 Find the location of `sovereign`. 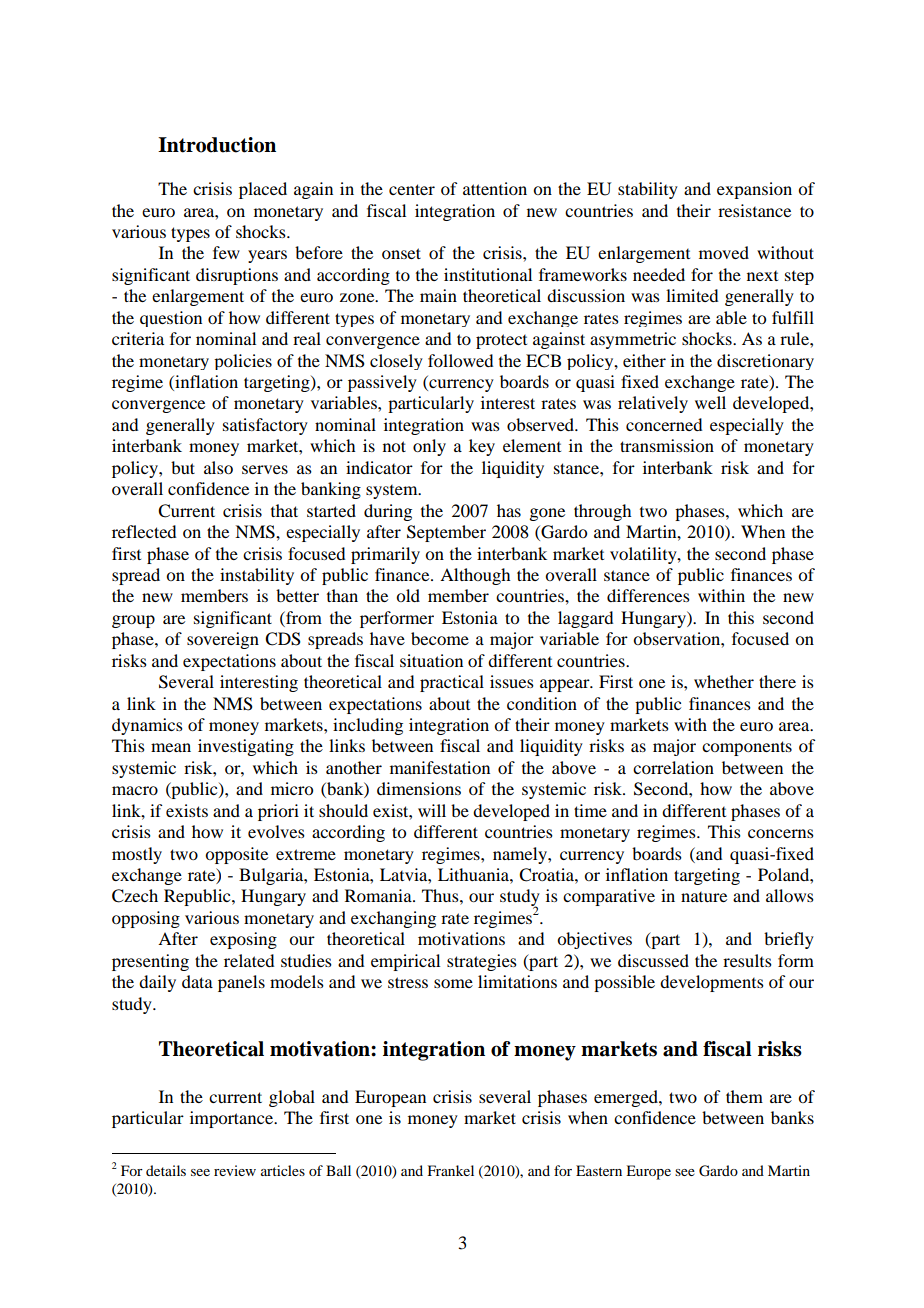

sovereign is located at coordinates (223, 640).
